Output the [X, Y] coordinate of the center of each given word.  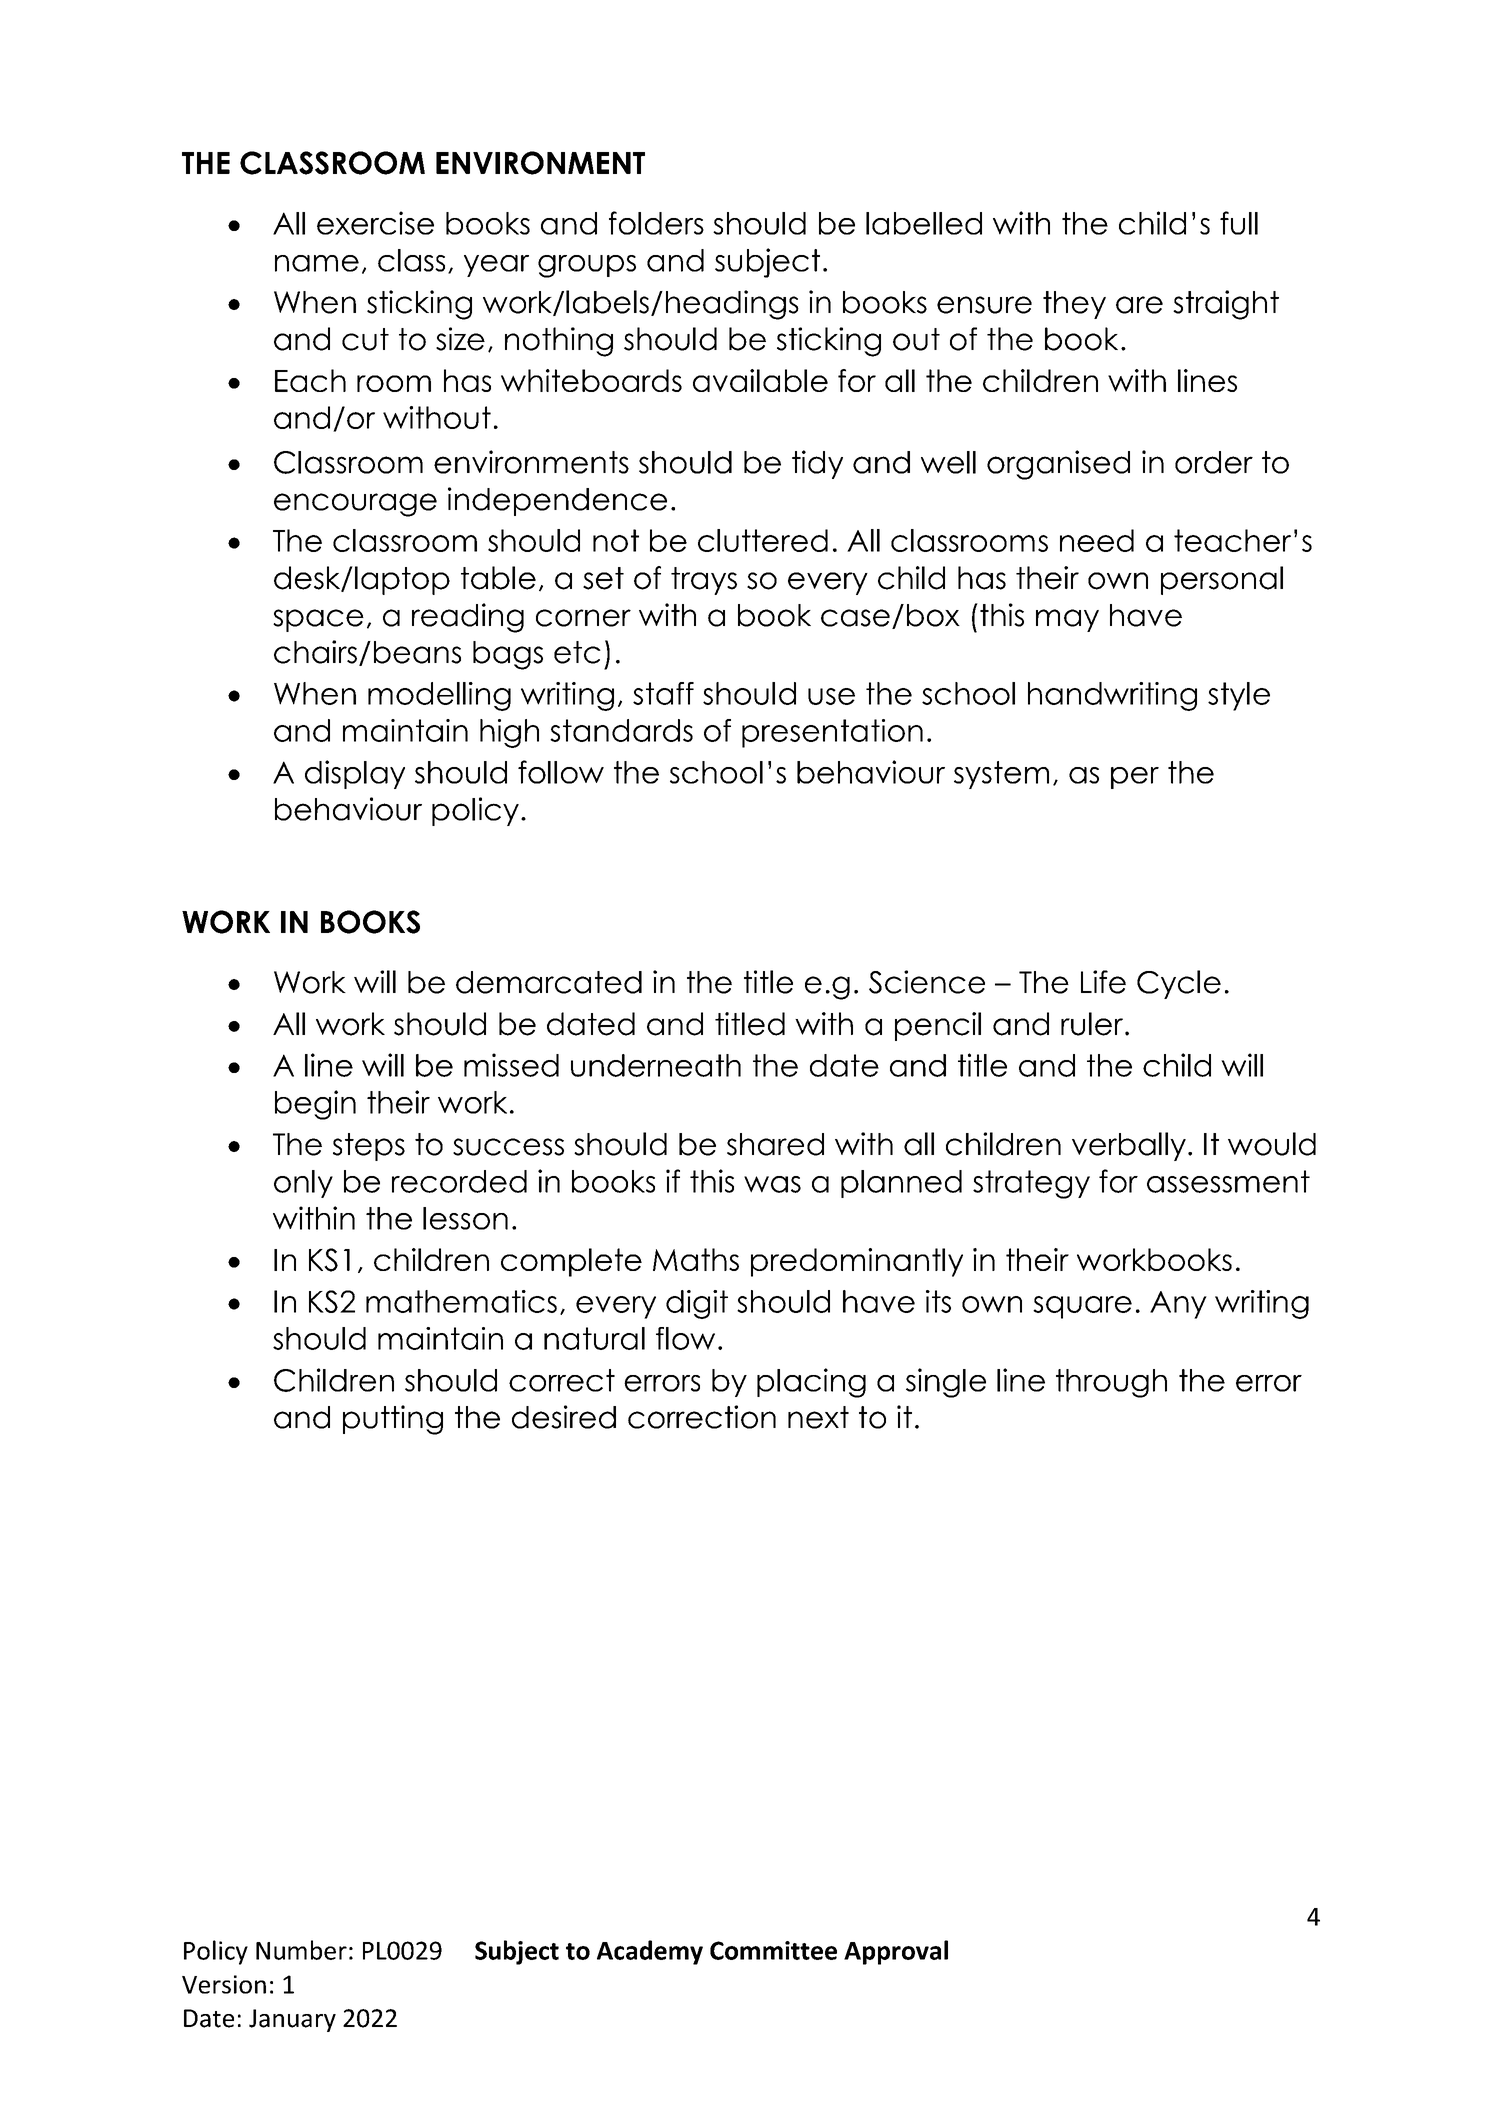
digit [697, 1304]
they [1074, 305]
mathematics [461, 1301]
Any [1178, 1305]
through [1111, 1383]
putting [393, 1420]
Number [301, 1950]
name [317, 263]
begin [315, 1105]
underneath [656, 1065]
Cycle [1179, 984]
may [1067, 620]
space [318, 620]
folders [656, 223]
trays [704, 581]
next [818, 1417]
